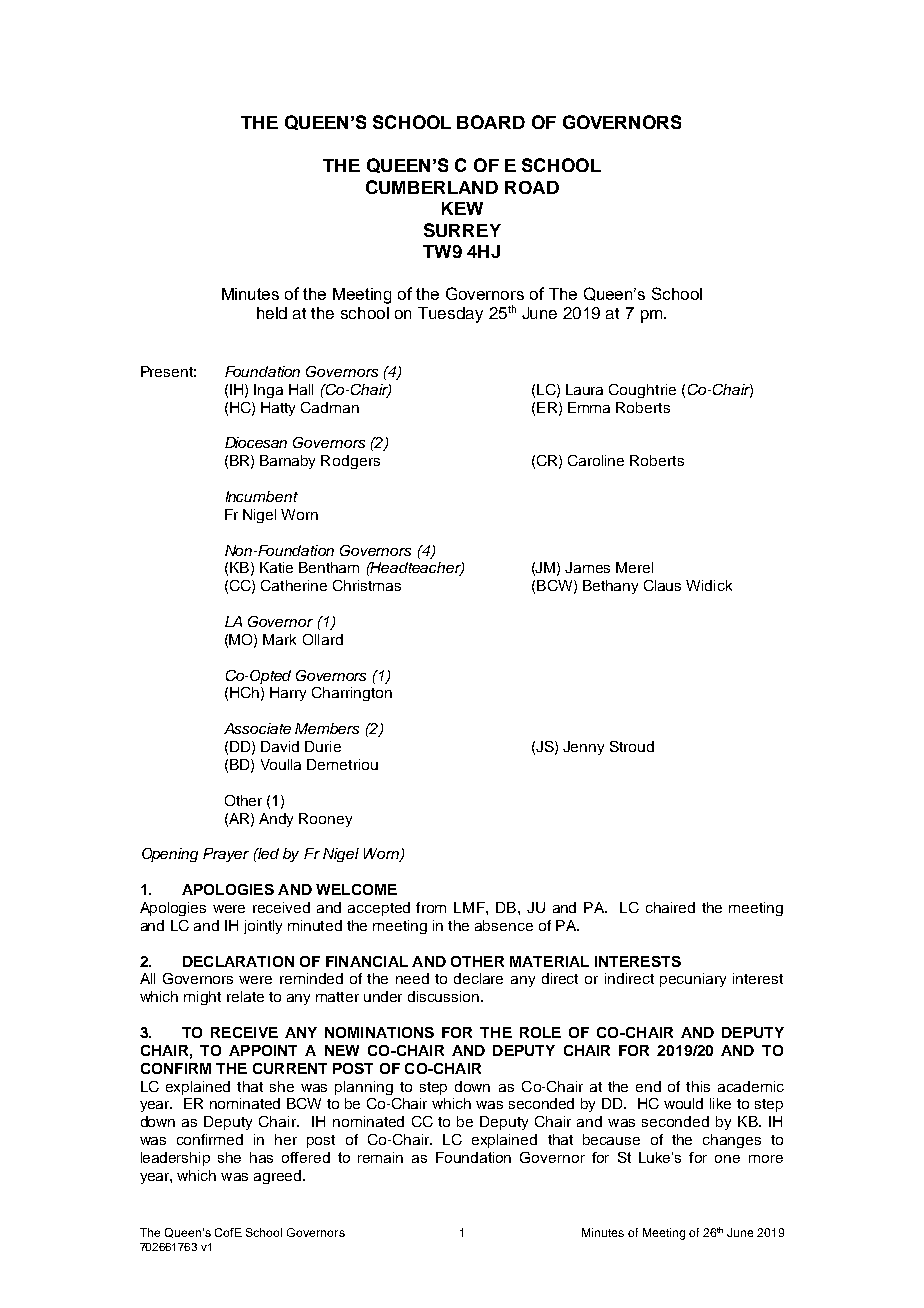 Image resolution: width=924 pixels, height=1308 pixels. What do you see at coordinates (662, 585) in the screenshot?
I see `Claus` at bounding box center [662, 585].
